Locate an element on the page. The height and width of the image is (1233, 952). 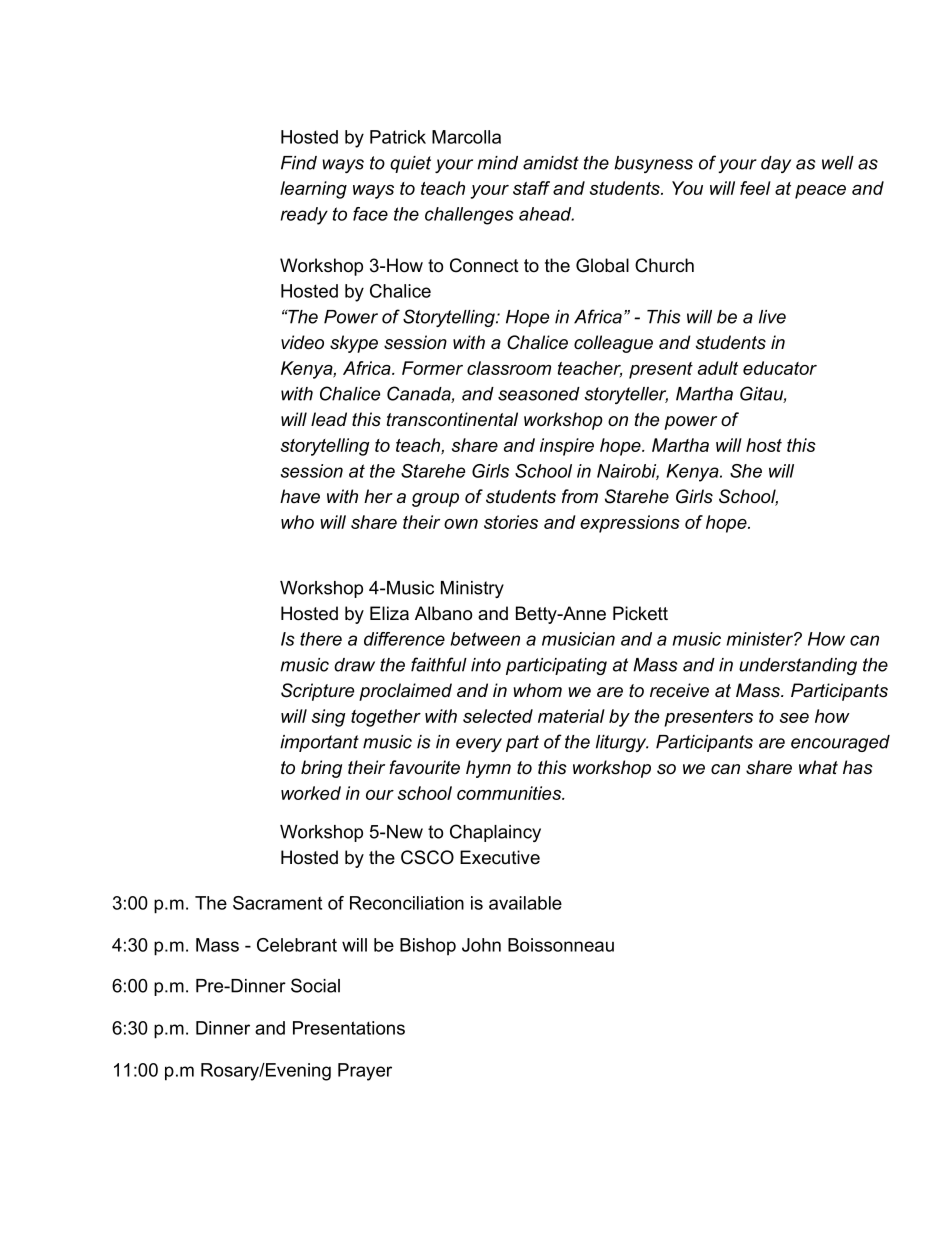
She is located at coordinates (746, 471).
